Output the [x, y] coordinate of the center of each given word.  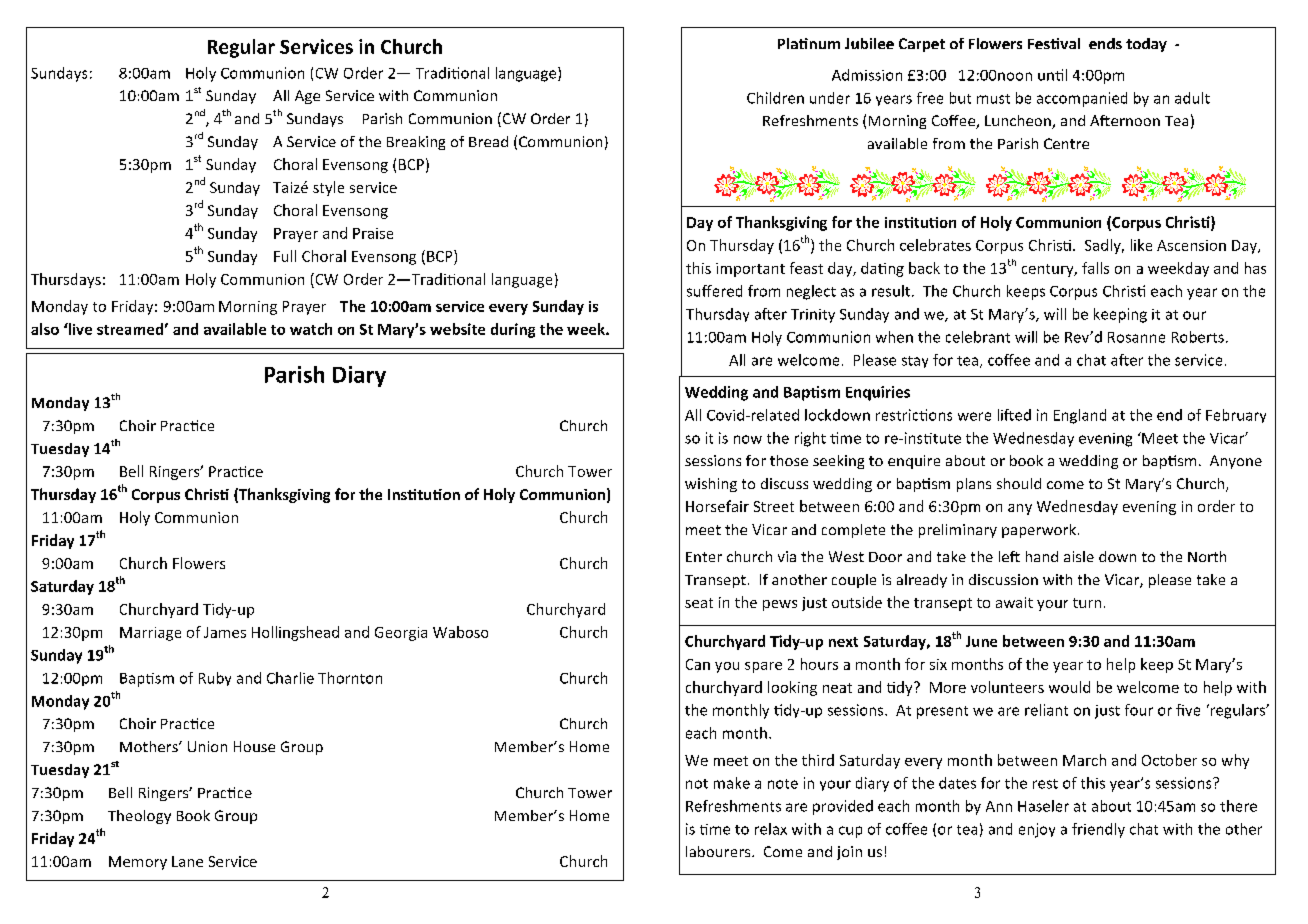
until [1052, 75]
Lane [187, 861]
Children [775, 98]
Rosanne [1136, 337]
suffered [714, 291]
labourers [719, 851]
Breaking [416, 143]
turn [1087, 603]
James [225, 632]
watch [311, 329]
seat [699, 603]
